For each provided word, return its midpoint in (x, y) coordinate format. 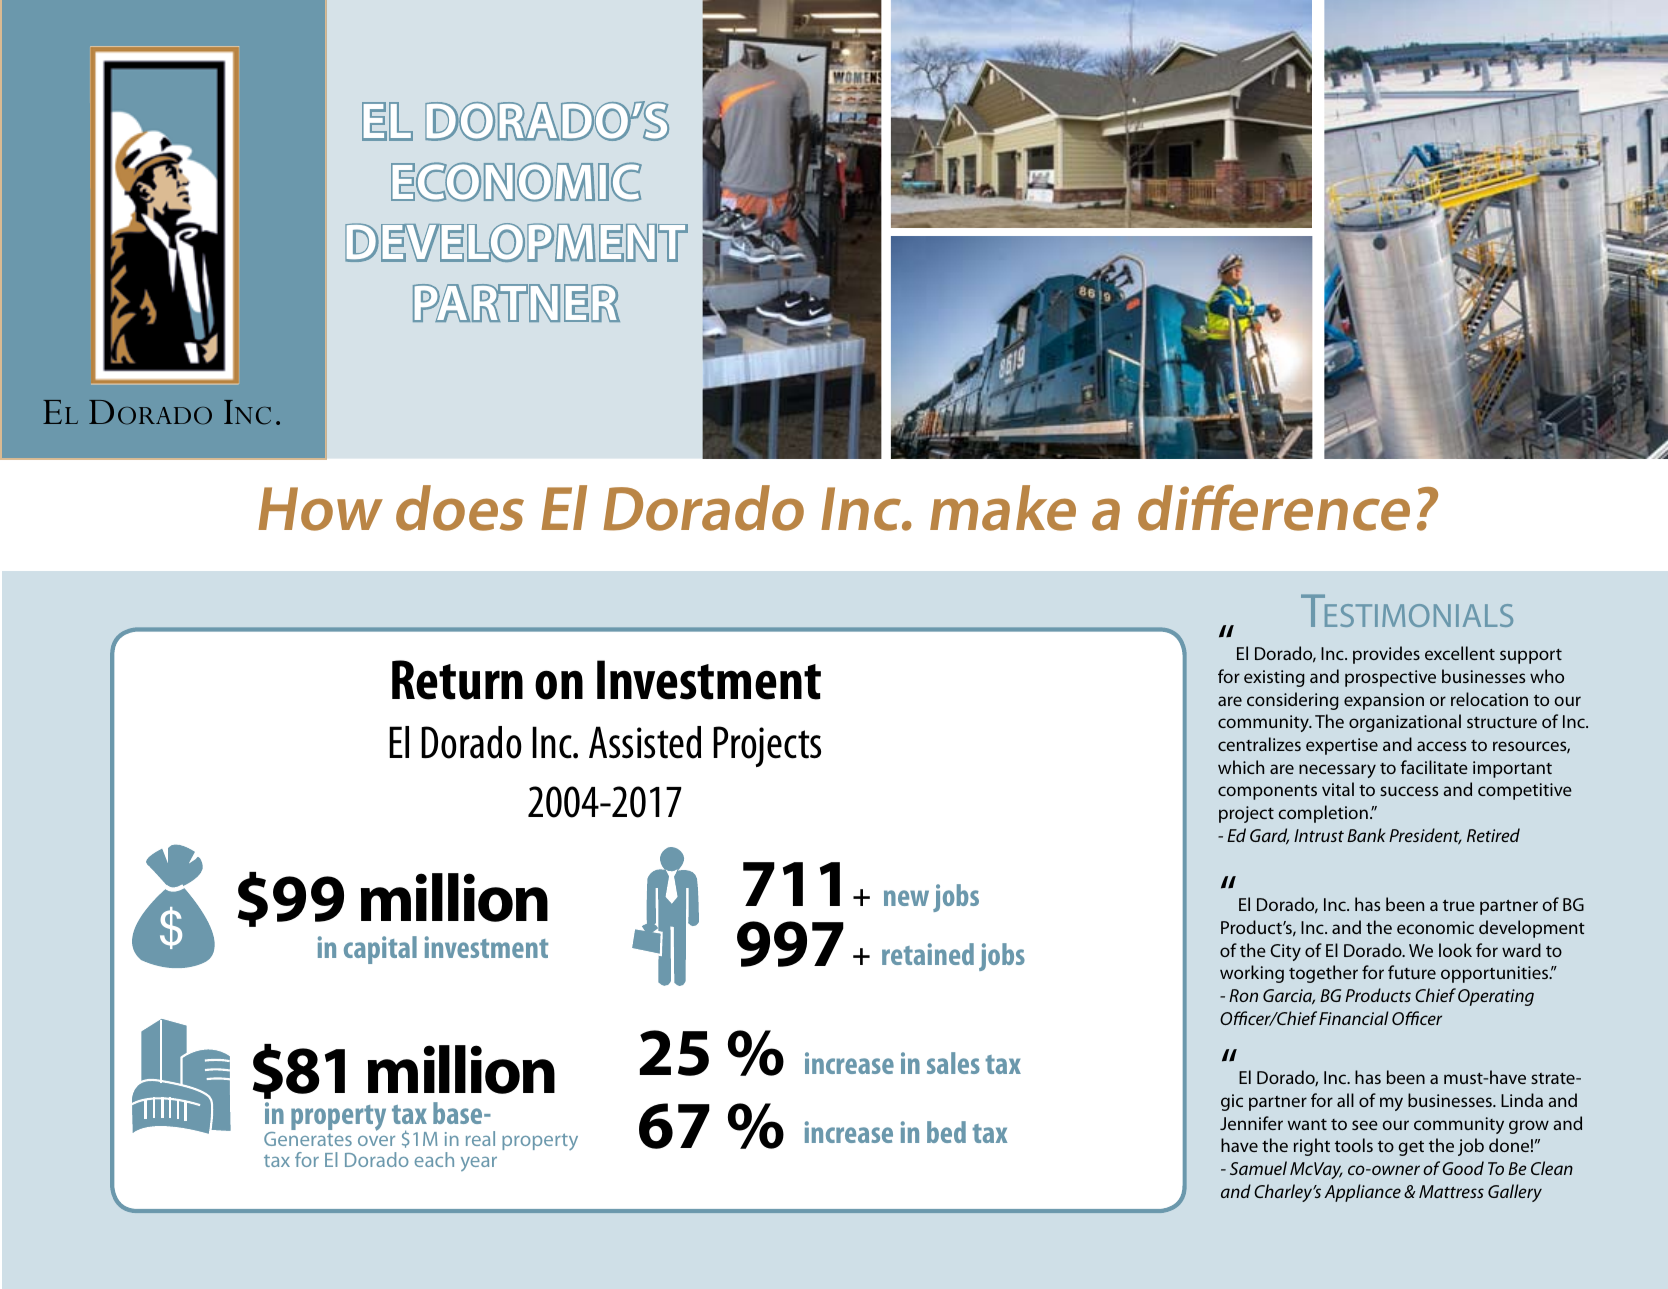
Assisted (645, 742)
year (479, 1164)
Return (457, 680)
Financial (1354, 1018)
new (906, 898)
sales (953, 1063)
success (1409, 791)
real (480, 1138)
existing (1274, 678)
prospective (1390, 678)
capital (380, 950)
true (1459, 905)
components (1267, 792)
